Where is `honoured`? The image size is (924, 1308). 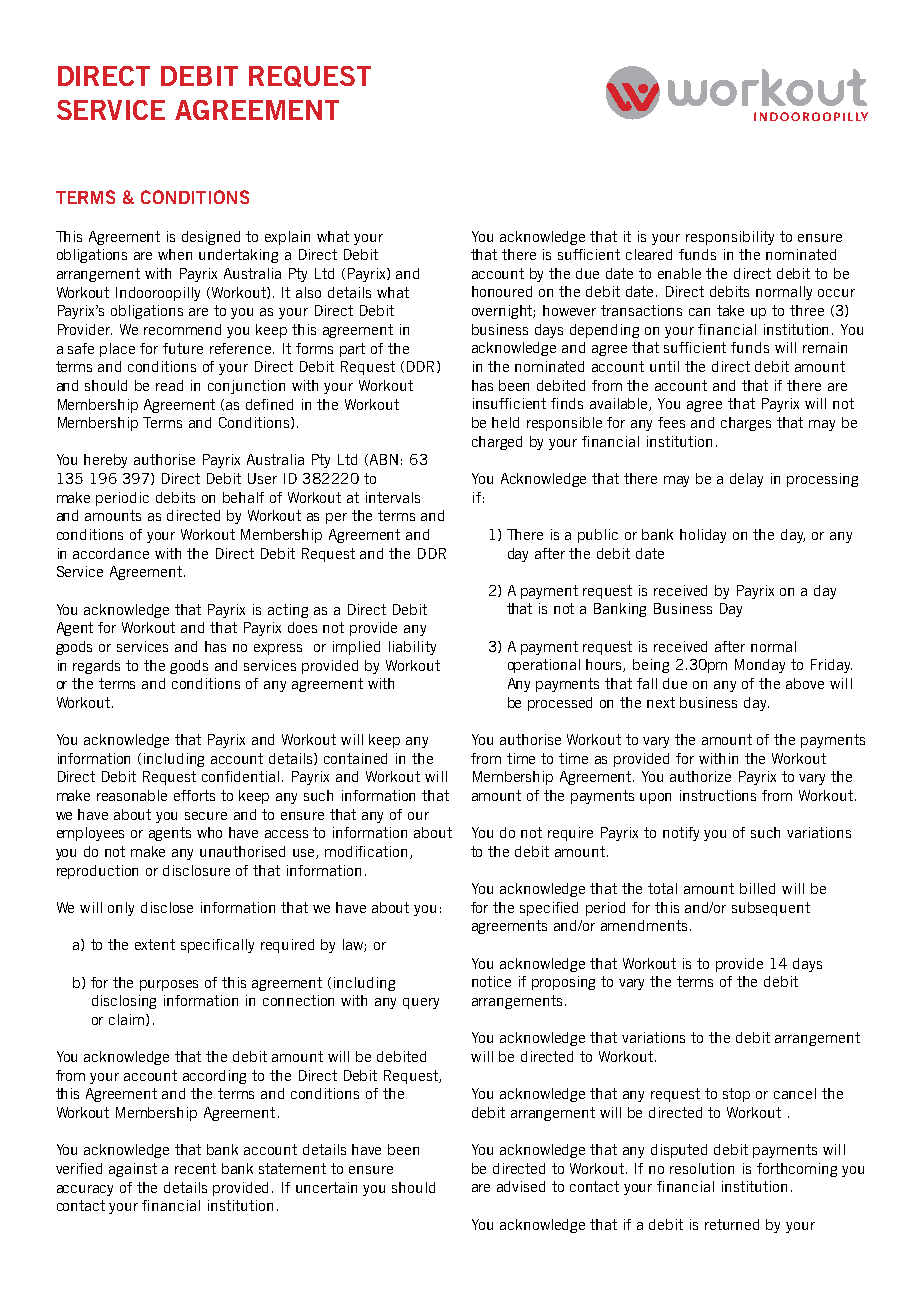
honoured is located at coordinates (502, 291).
